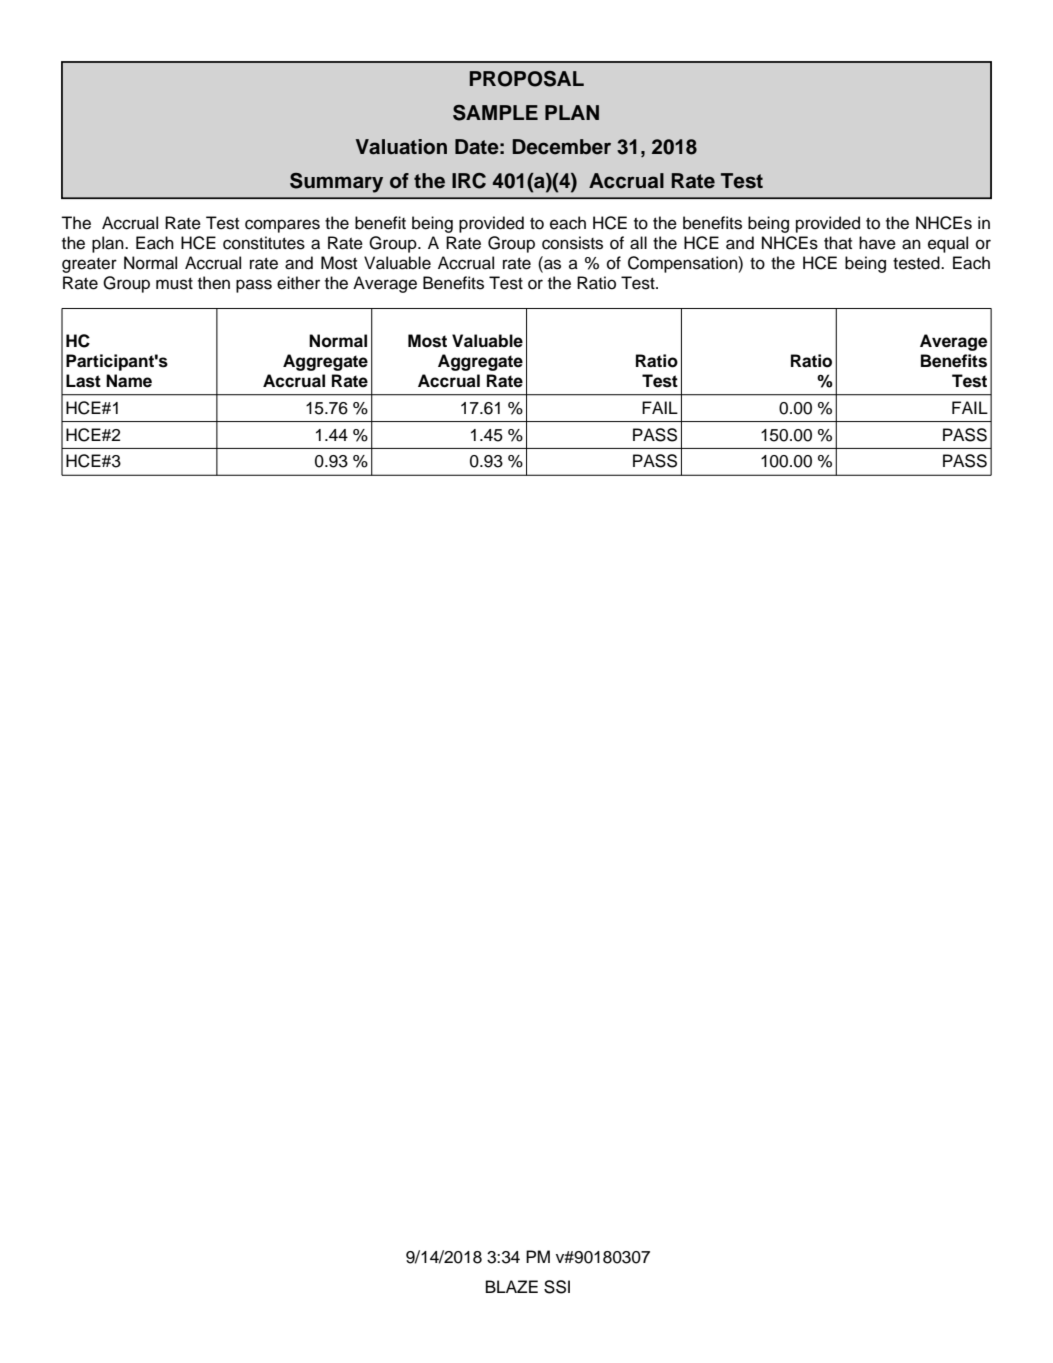  Describe the element at coordinates (838, 243) in the page. I see `that` at that location.
